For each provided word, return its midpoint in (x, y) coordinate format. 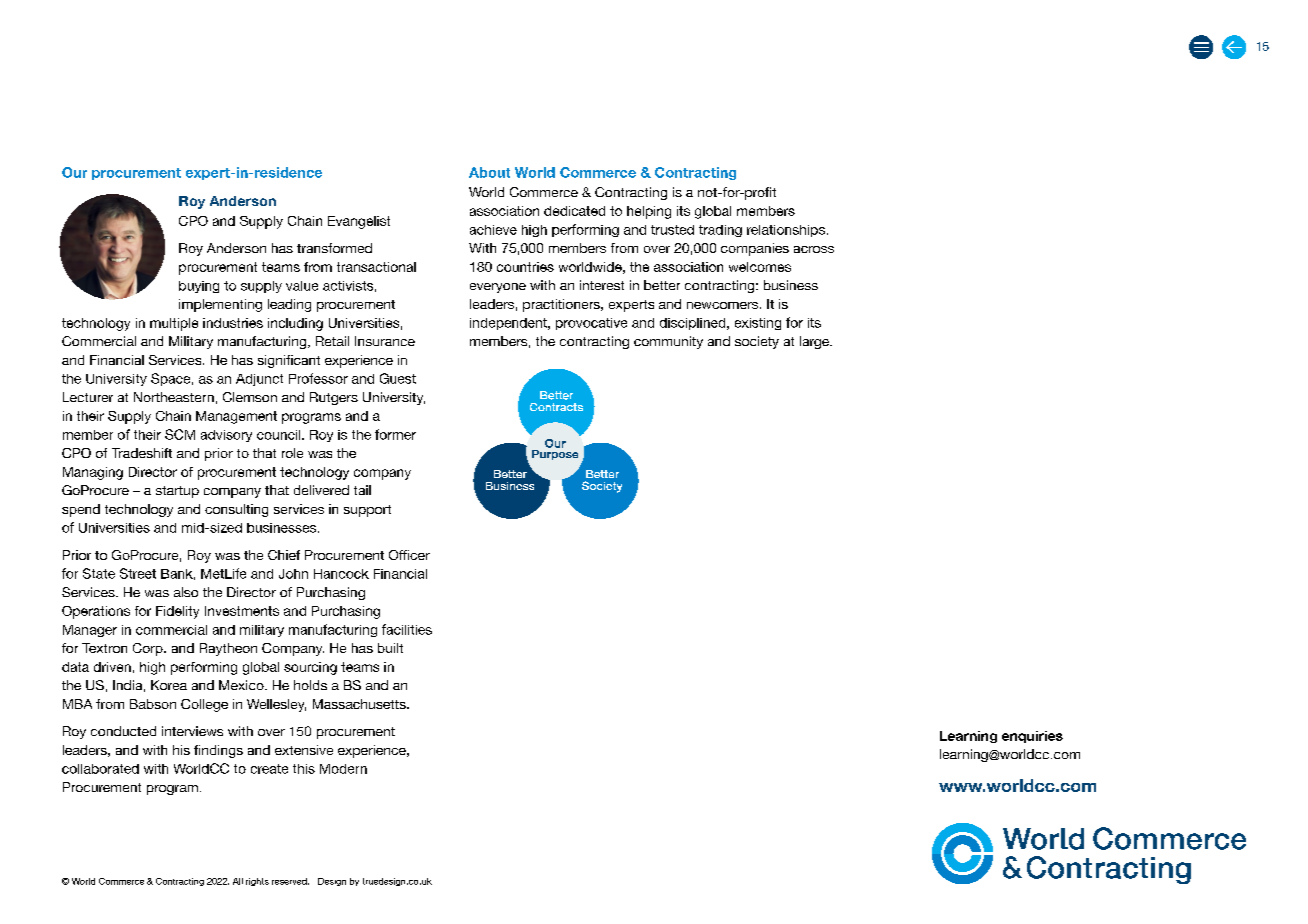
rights (257, 882)
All (238, 881)
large (815, 342)
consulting (236, 510)
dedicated (574, 211)
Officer (409, 555)
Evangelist (359, 222)
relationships (786, 231)
